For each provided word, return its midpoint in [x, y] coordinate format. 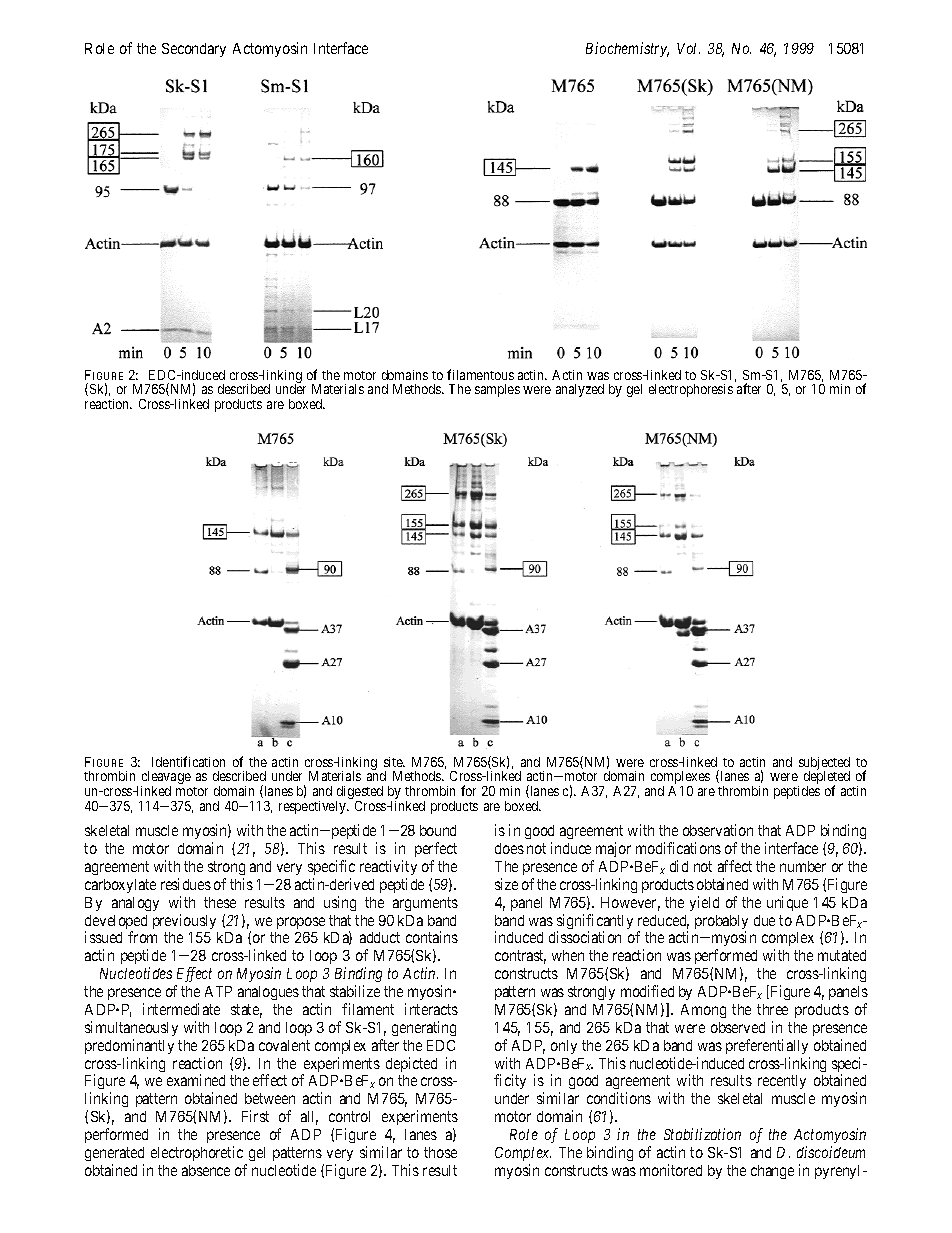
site [394, 762]
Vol [688, 48]
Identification [188, 761]
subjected [824, 765]
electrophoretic [197, 1153]
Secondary [194, 50]
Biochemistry [627, 49]
